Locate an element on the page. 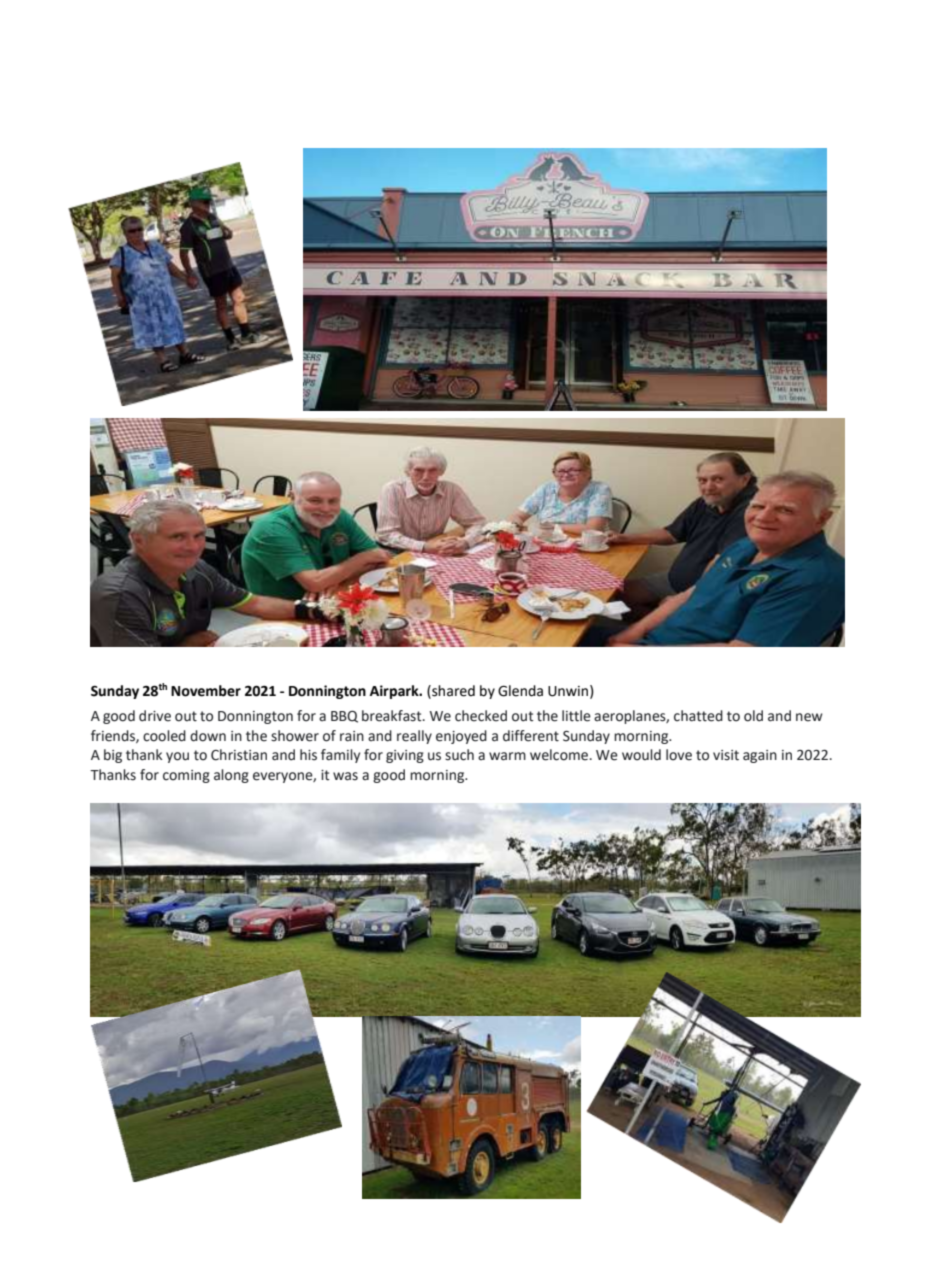  again is located at coordinates (760, 756).
